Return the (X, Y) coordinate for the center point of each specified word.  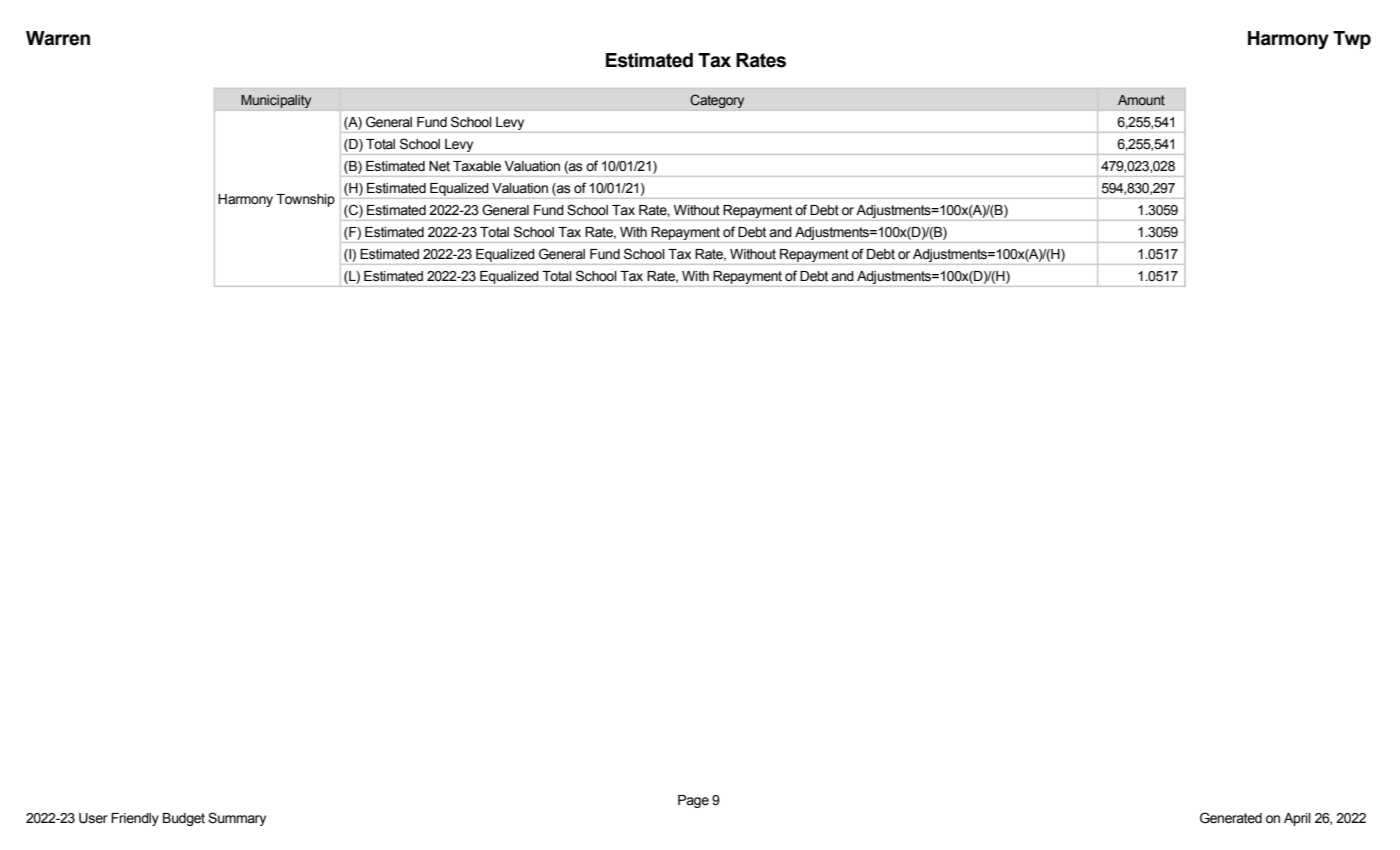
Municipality (276, 101)
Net (439, 166)
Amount (1141, 100)
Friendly (135, 819)
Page (693, 801)
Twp (1352, 40)
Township (305, 200)
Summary (237, 819)
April (1297, 819)
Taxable (477, 166)
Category (717, 101)
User (93, 818)
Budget (184, 819)
